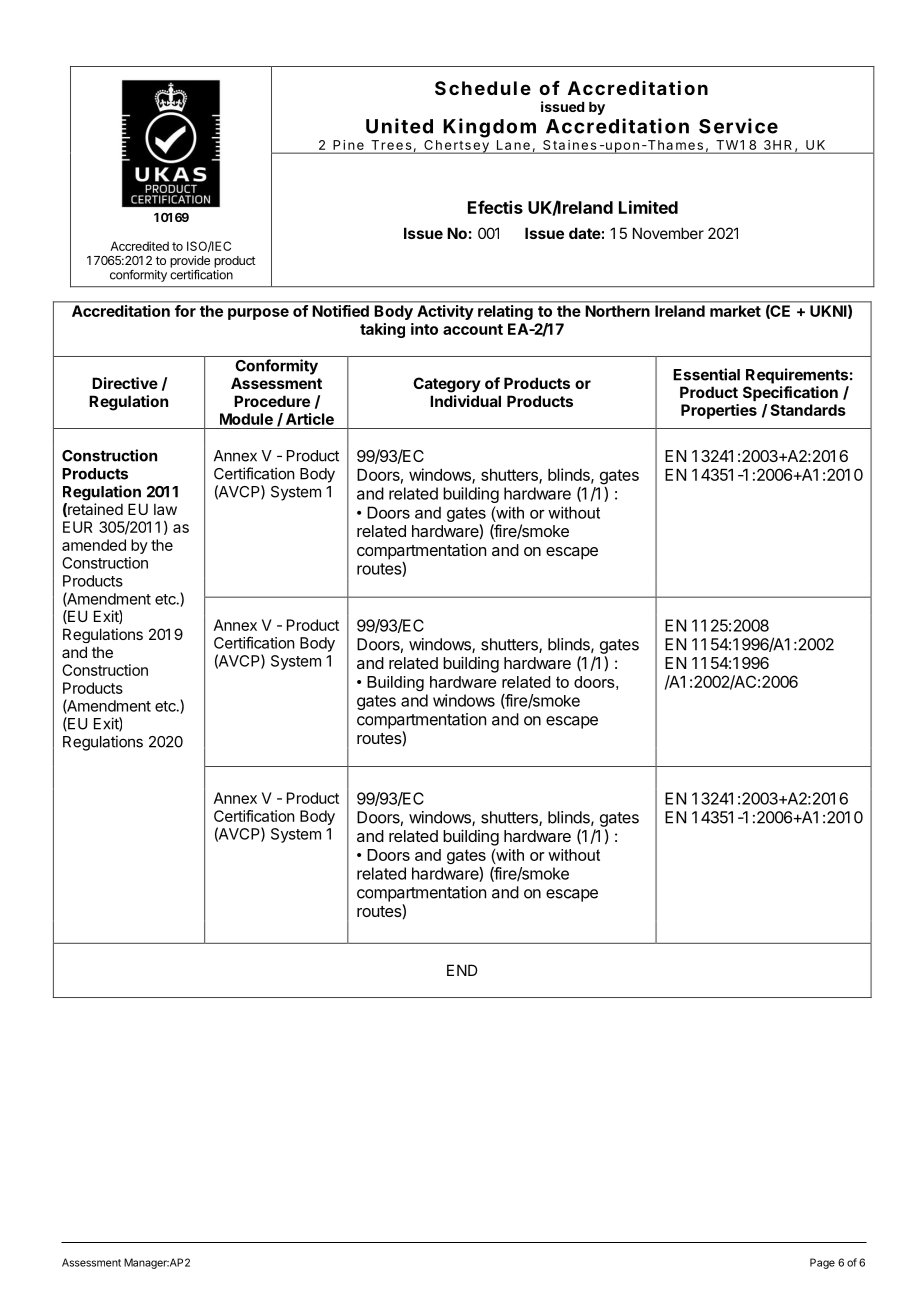 The height and width of the document is (1308, 924). Describe the element at coordinates (822, 1263) in the document. I see `Page` at that location.
